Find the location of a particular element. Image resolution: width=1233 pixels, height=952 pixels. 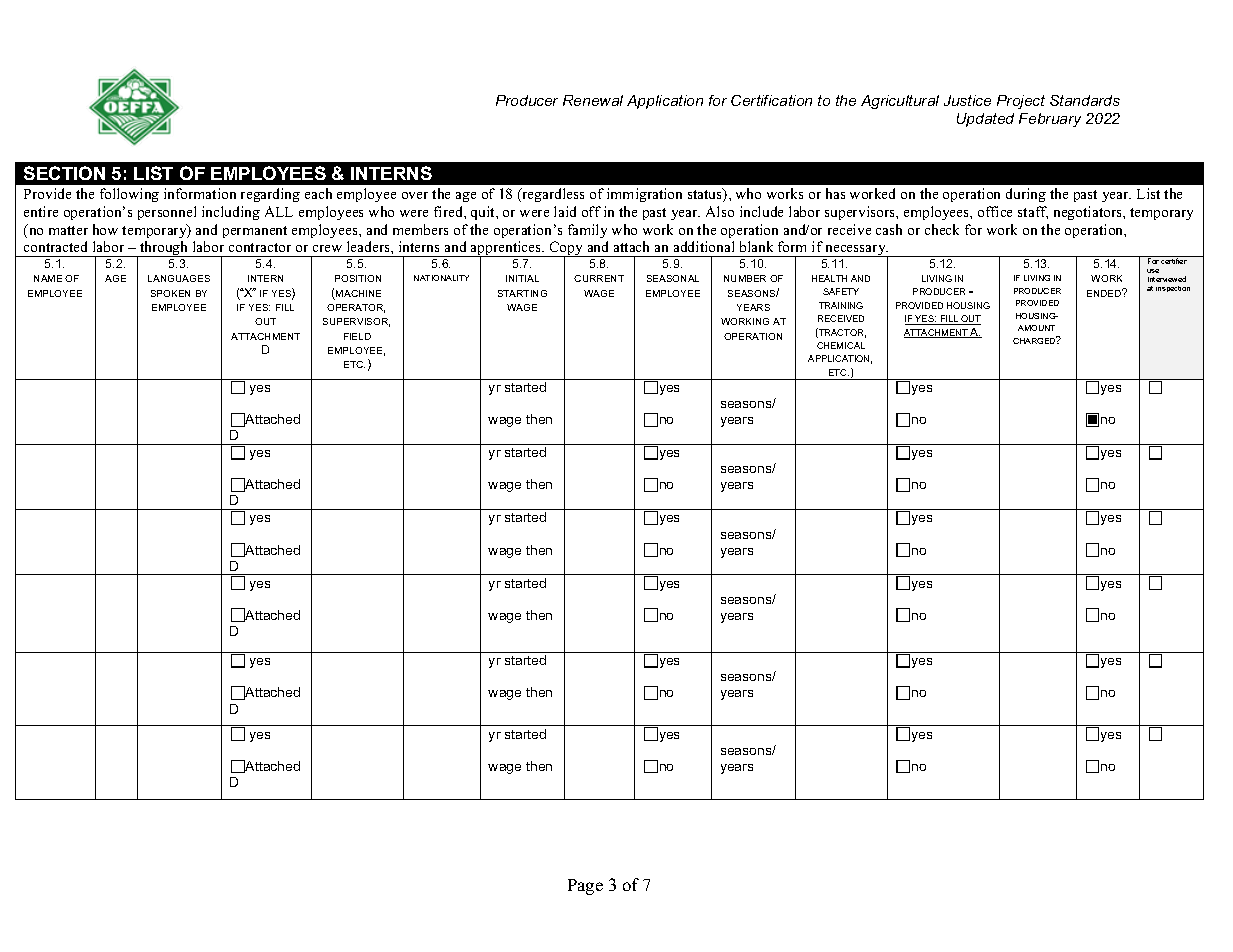

February is located at coordinates (1050, 120).
